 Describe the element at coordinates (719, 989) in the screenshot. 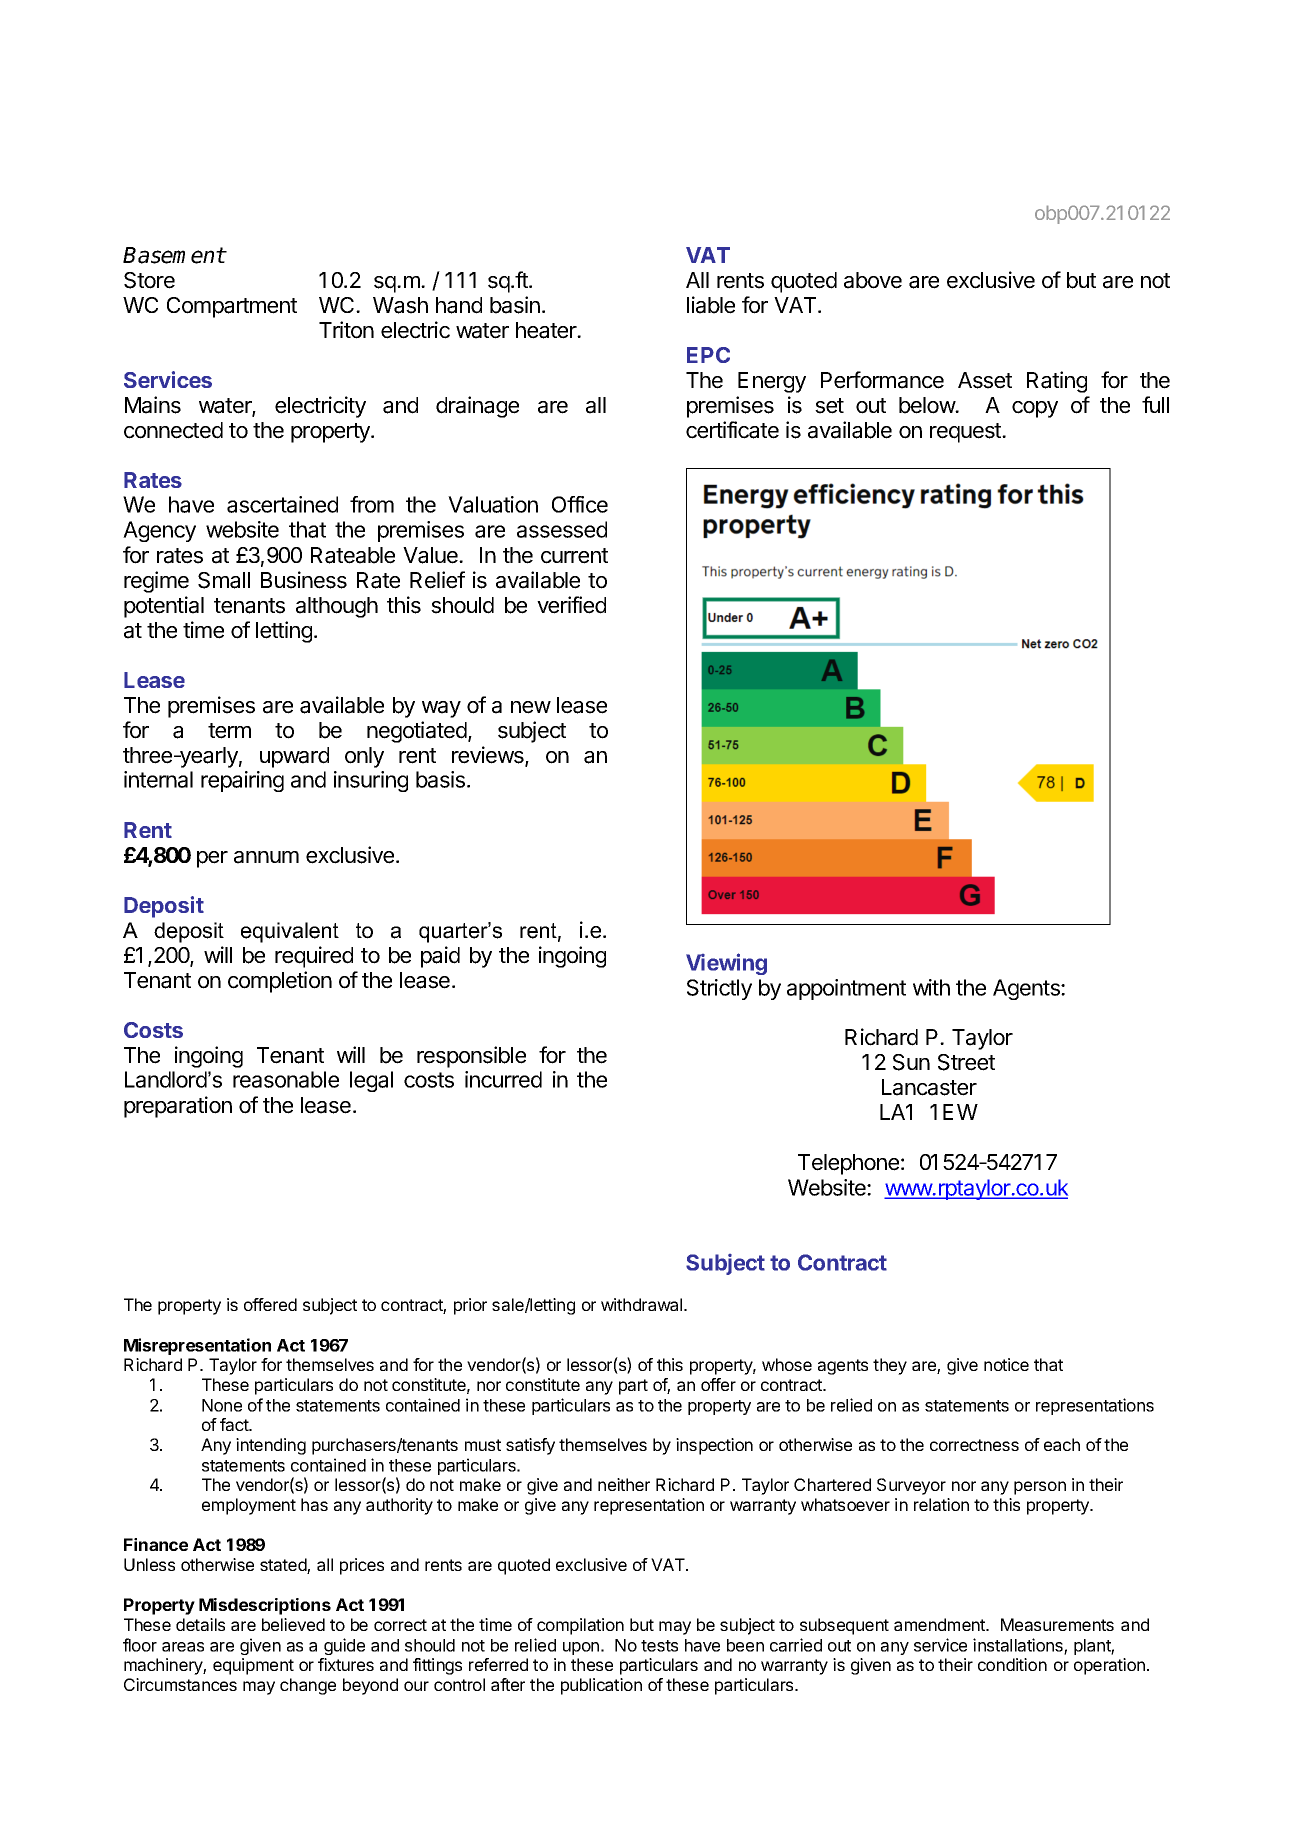

I see `Strictly` at that location.
